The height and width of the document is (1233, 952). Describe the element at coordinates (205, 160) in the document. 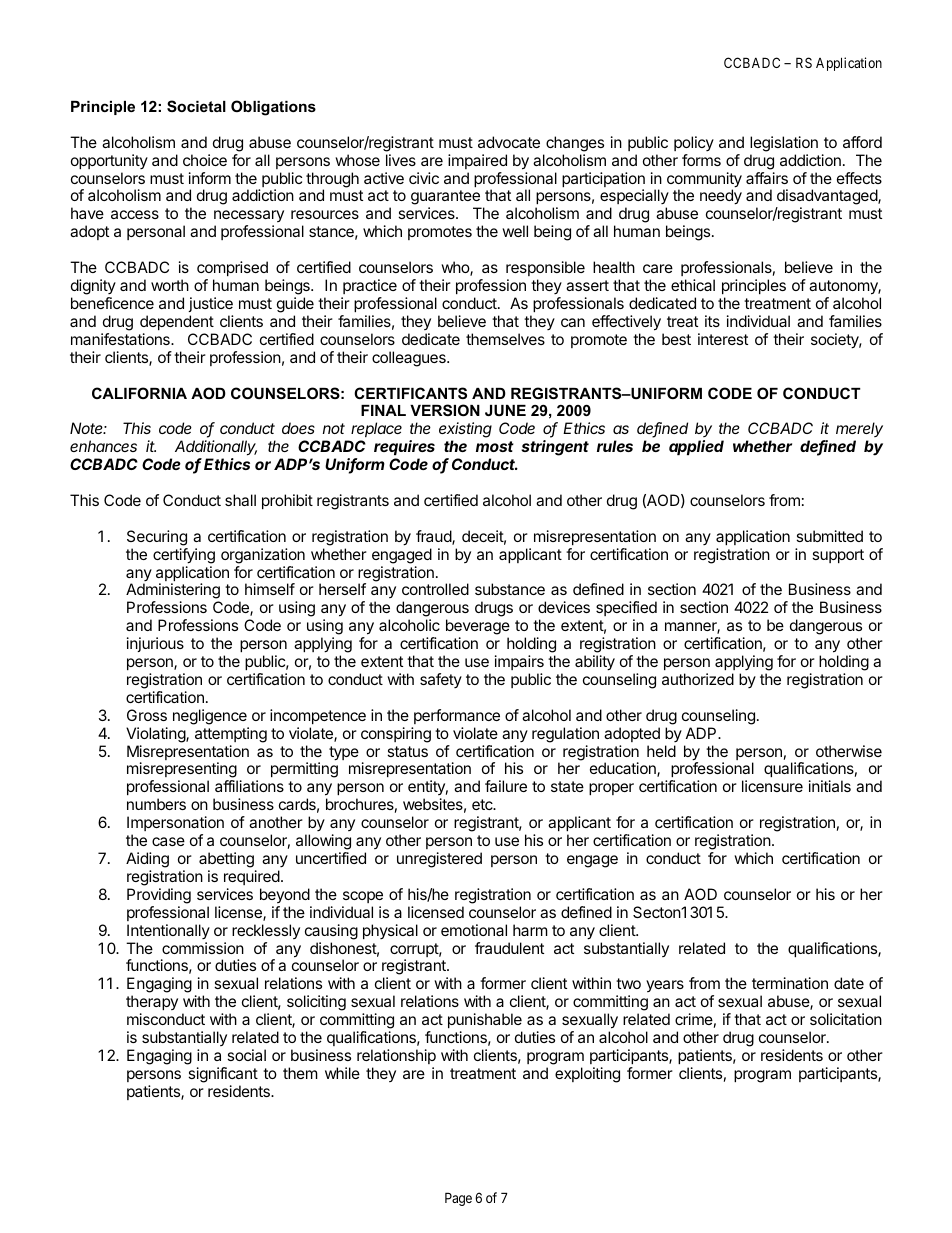

I see `choice` at that location.
